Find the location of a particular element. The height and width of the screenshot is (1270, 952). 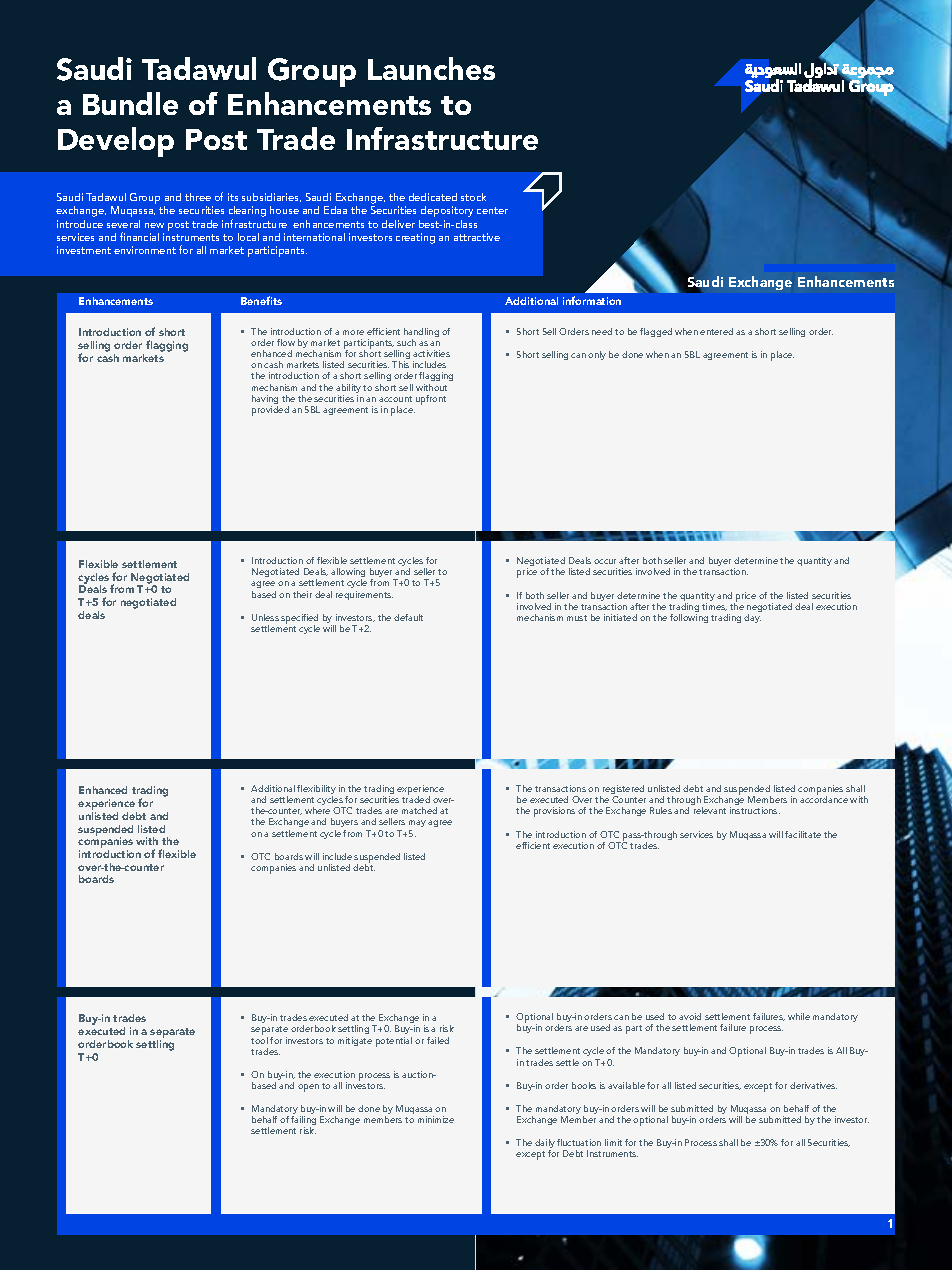

center is located at coordinates (492, 210).
